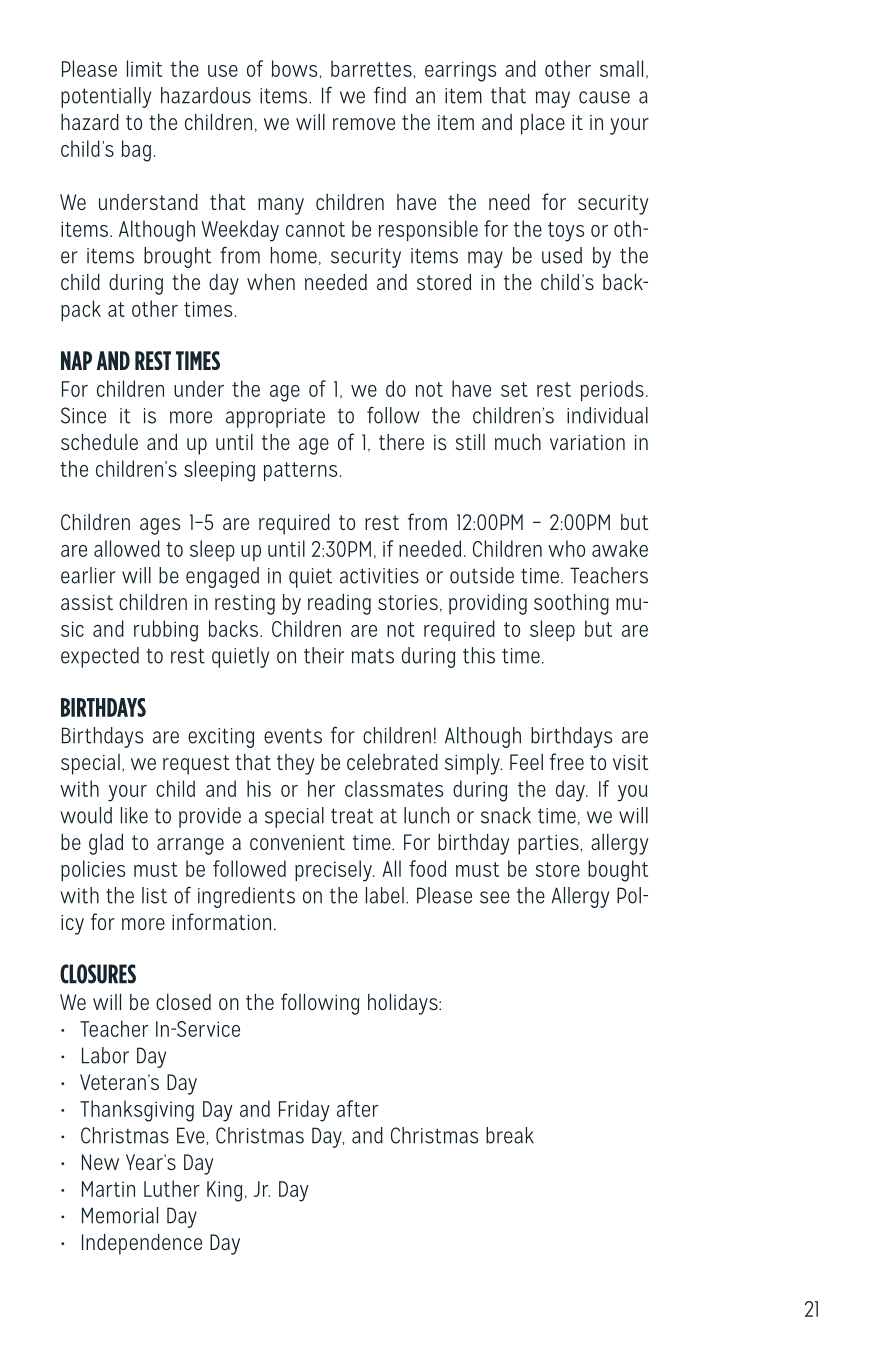  I want to click on soothing, so click(571, 604).
